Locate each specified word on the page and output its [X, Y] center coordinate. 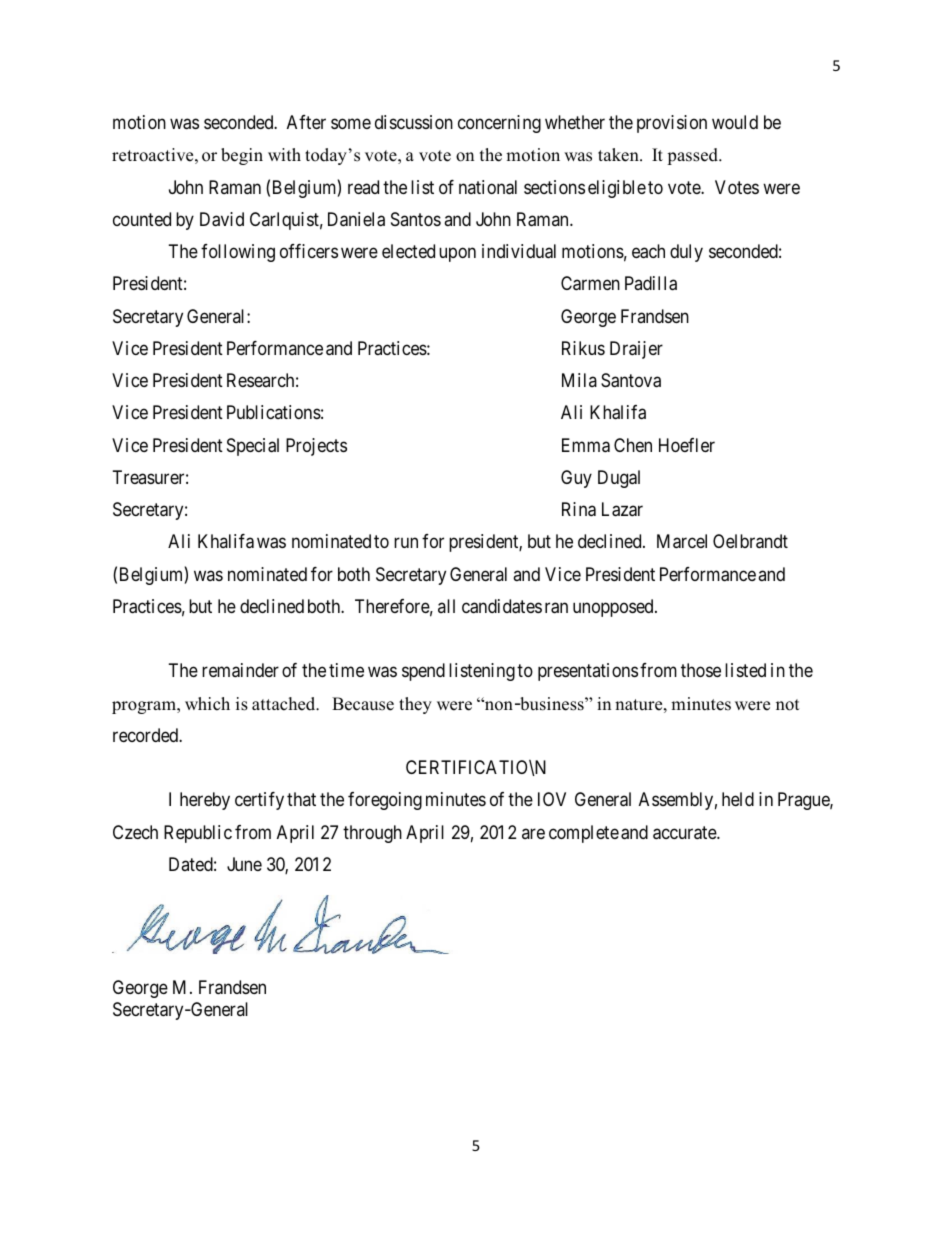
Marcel [682, 541]
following [238, 253]
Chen [633, 445]
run [406, 543]
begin [242, 156]
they [415, 705]
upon [457, 255]
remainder [240, 670]
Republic [198, 834]
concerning [499, 124]
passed [694, 156]
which [207, 704]
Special [253, 447]
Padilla [651, 283]
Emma [586, 445]
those [701, 670]
